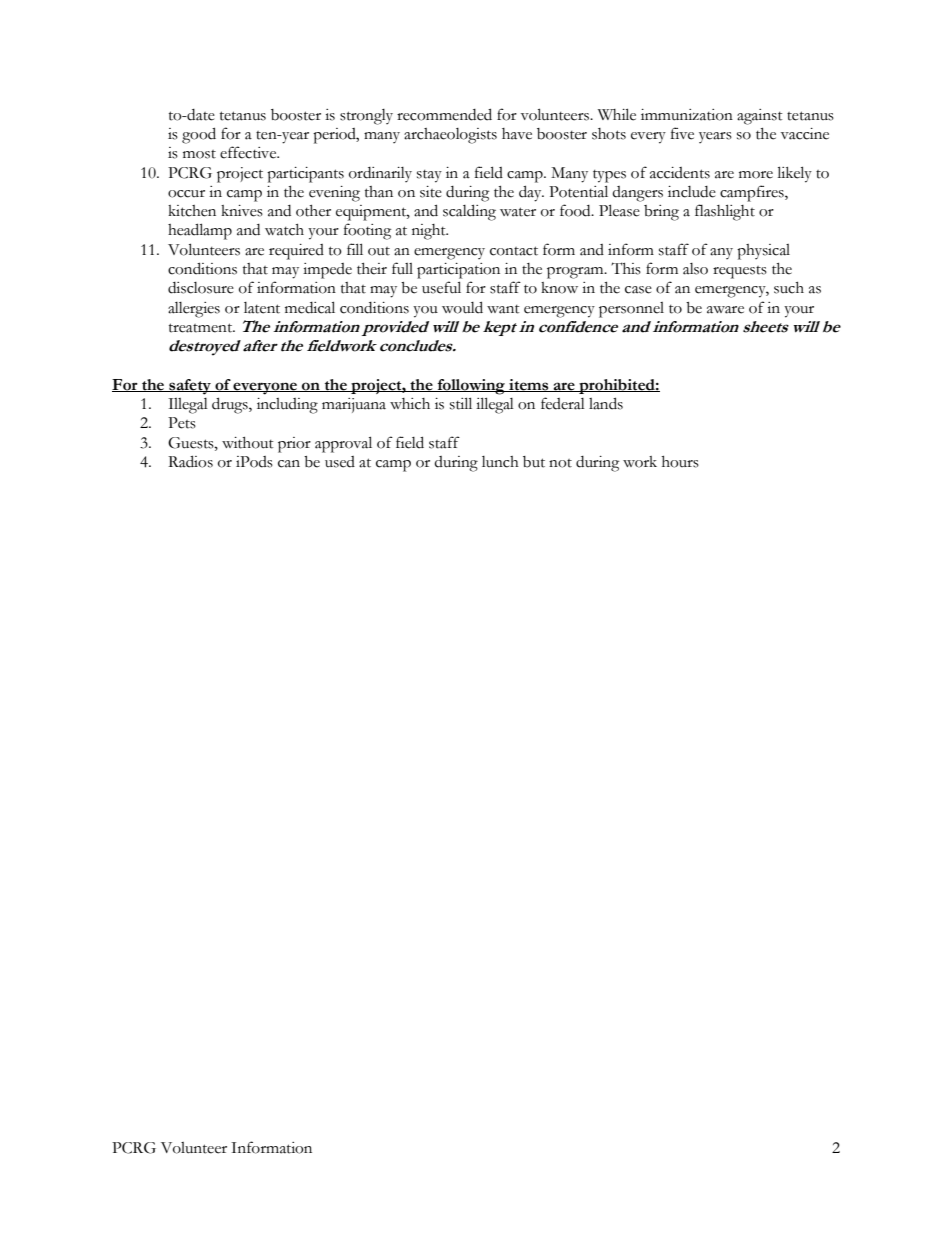  What do you see at coordinates (514, 251) in the screenshot?
I see `contact` at bounding box center [514, 251].
